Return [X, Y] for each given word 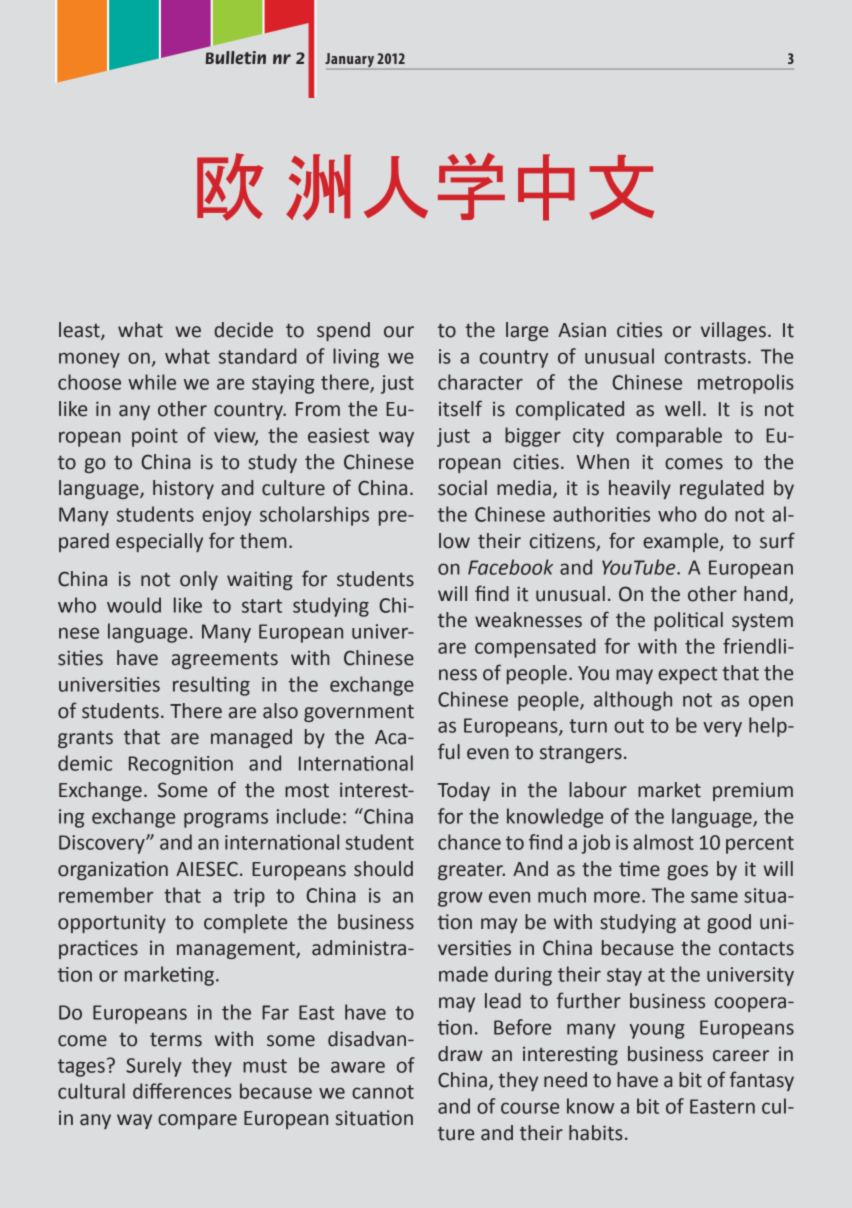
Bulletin [236, 57]
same [714, 897]
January [350, 61]
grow [460, 899]
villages [733, 331]
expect [688, 675]
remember [106, 895]
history [183, 489]
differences [182, 1091]
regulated [722, 489]
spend [343, 331]
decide [243, 330]
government [359, 713]
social [462, 488]
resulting [211, 686]
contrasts [705, 357]
